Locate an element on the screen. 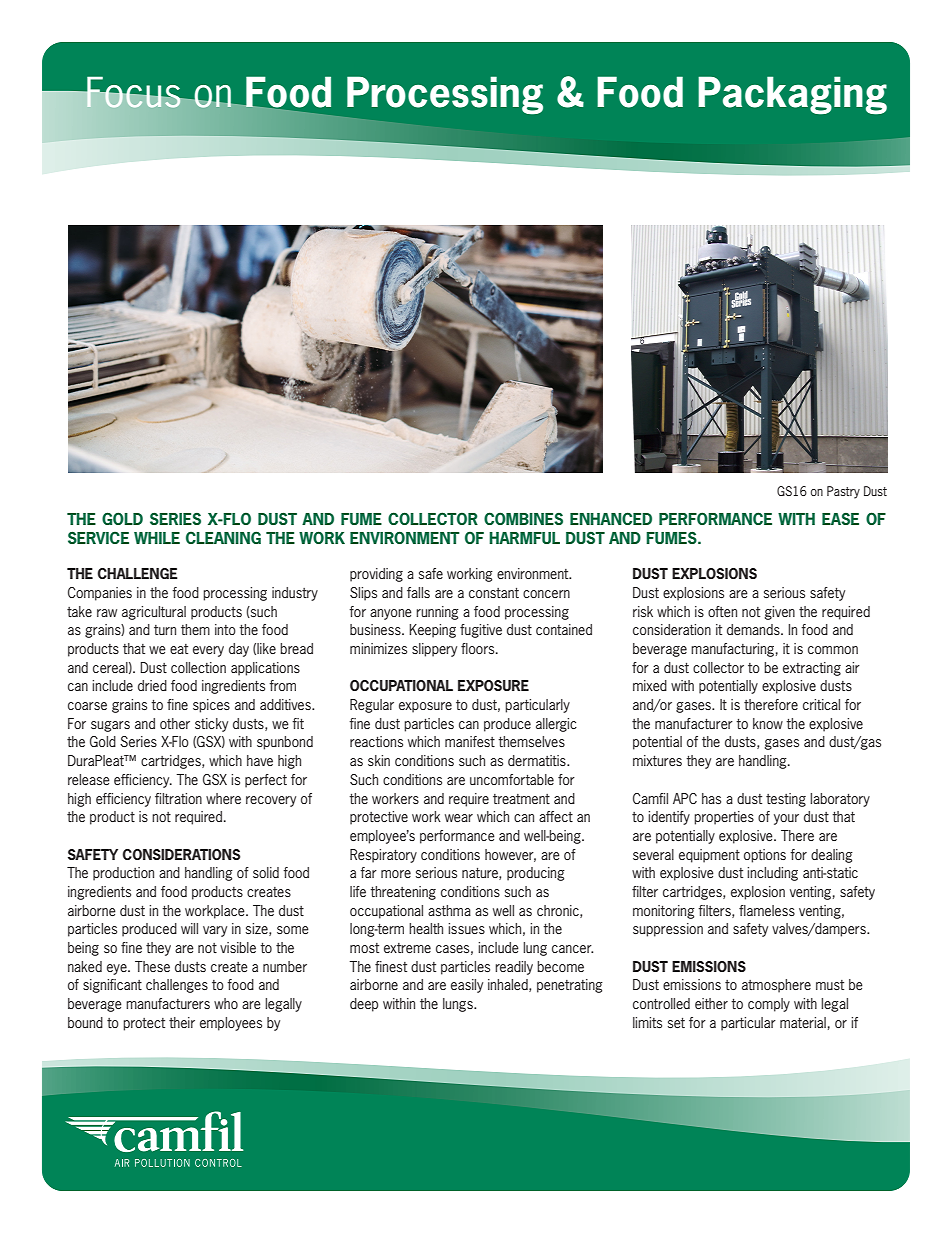 The height and width of the screenshot is (1233, 952). their is located at coordinates (182, 1022).
